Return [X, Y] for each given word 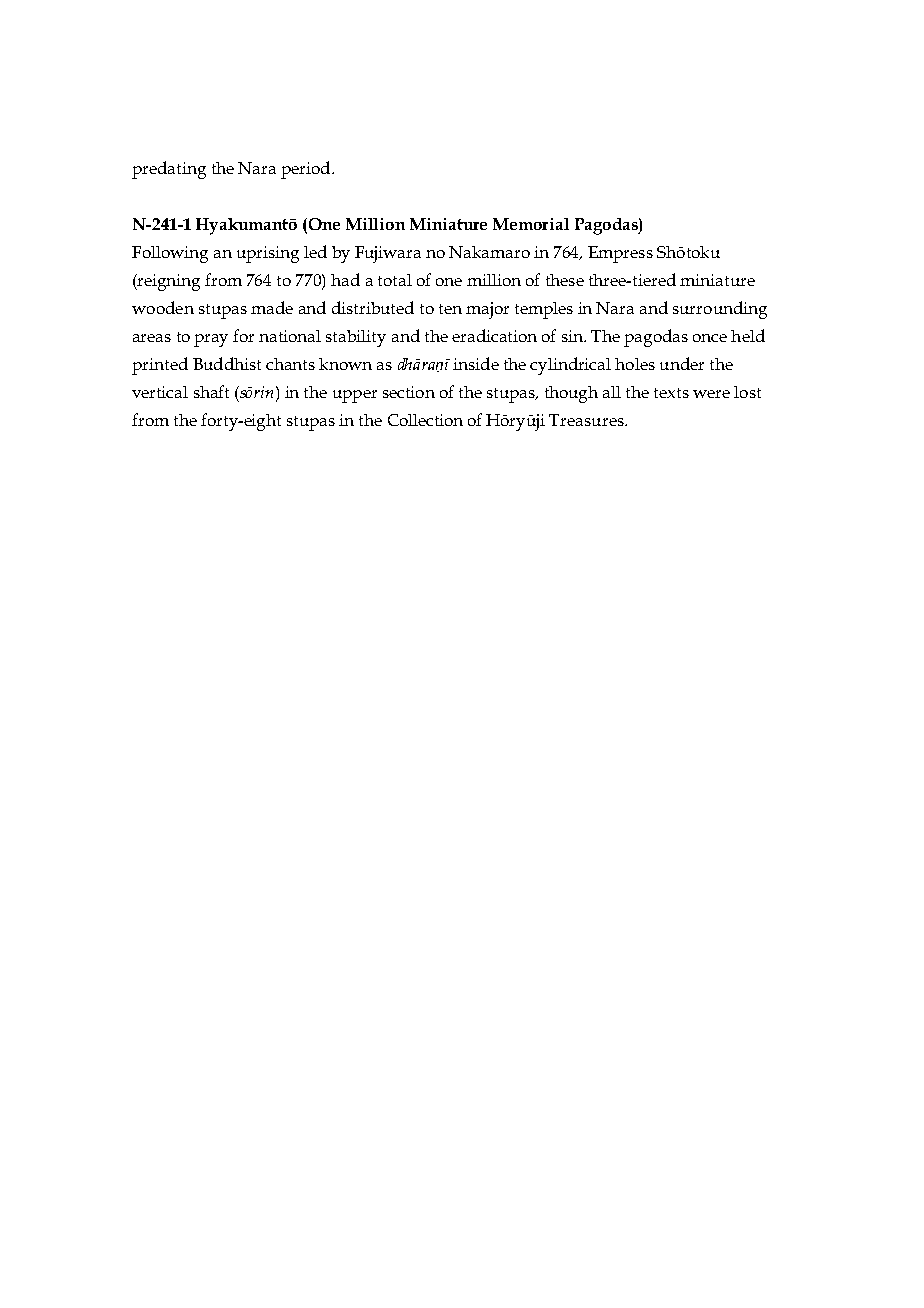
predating [169, 170]
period [307, 170]
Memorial [531, 224]
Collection [425, 420]
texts [671, 393]
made [272, 307]
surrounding [720, 310]
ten [450, 309]
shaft [211, 391]
